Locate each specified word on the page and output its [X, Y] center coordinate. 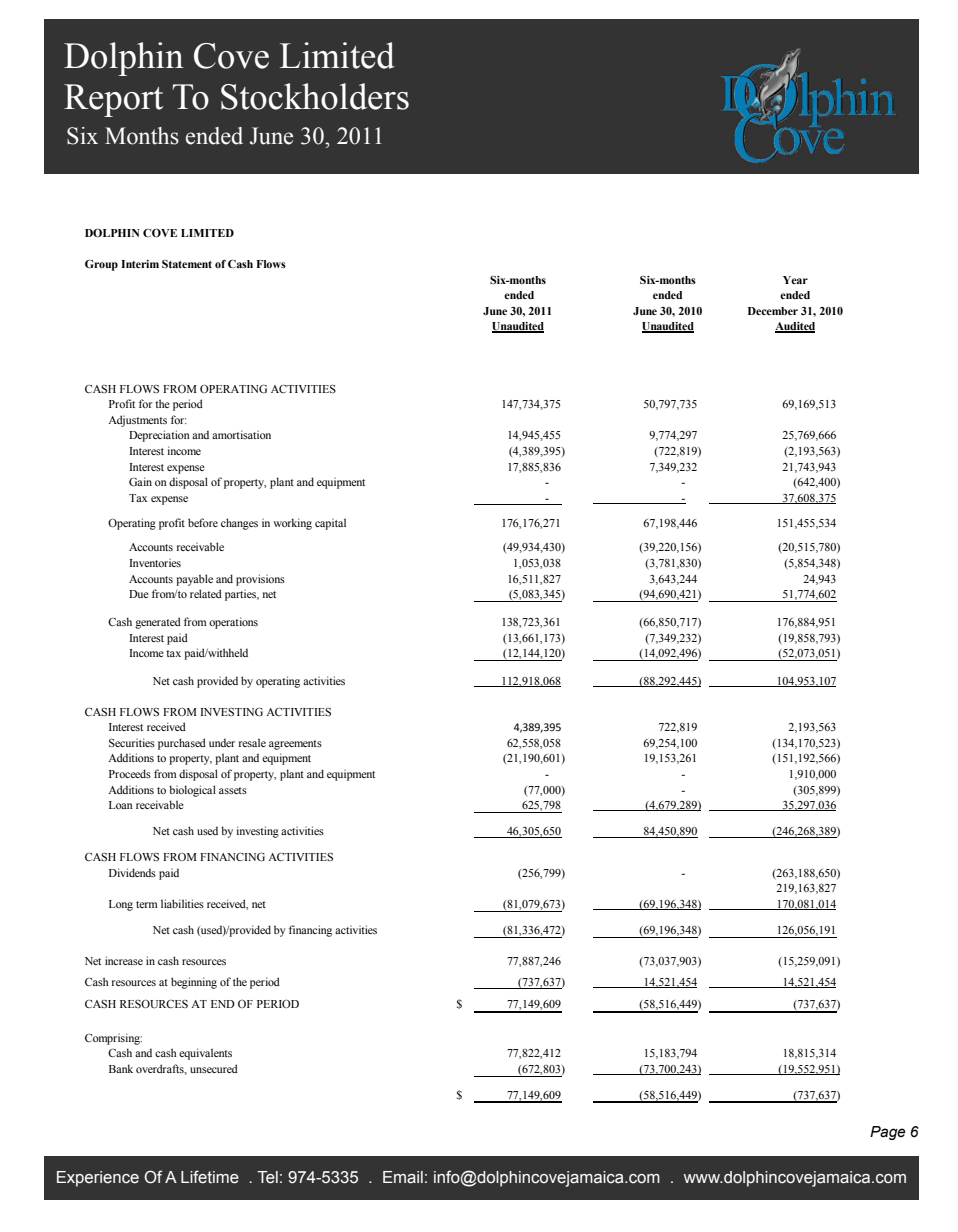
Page [887, 1133]
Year [795, 280]
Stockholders [315, 96]
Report [113, 100]
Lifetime [210, 1177]
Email [403, 1177]
